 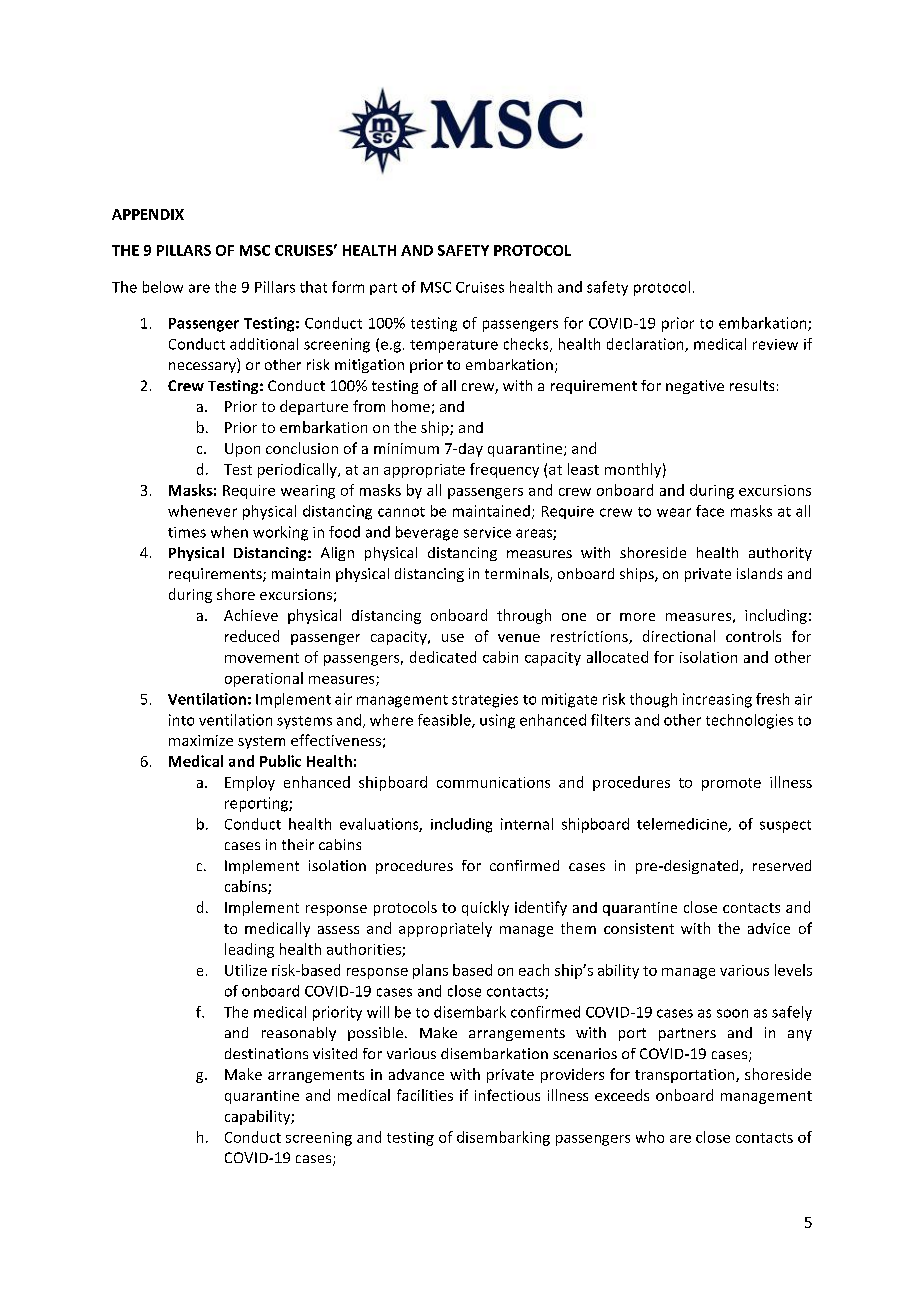 What do you see at coordinates (775, 344) in the screenshot?
I see `review` at bounding box center [775, 344].
